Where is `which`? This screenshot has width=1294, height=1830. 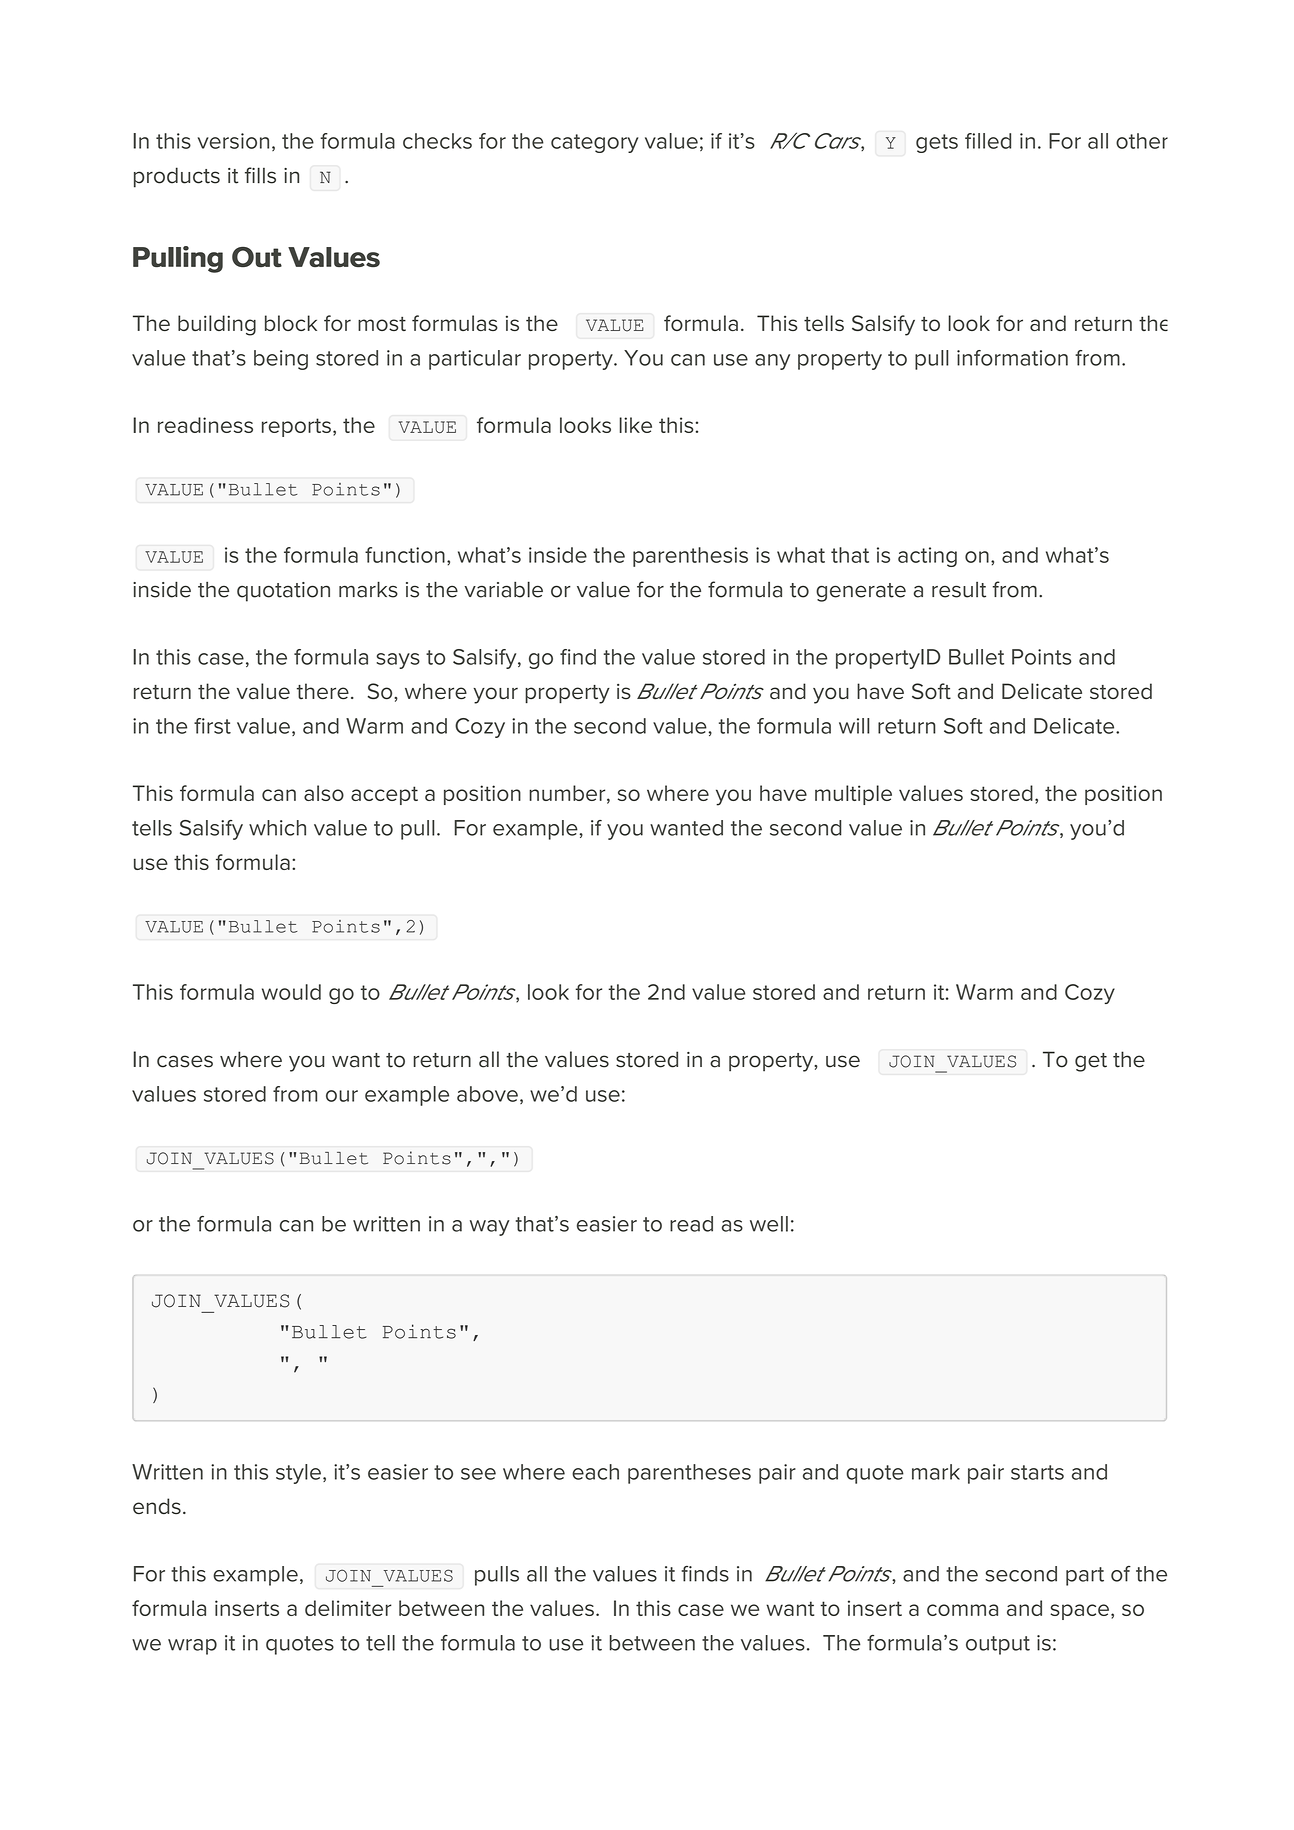 which is located at coordinates (277, 828).
